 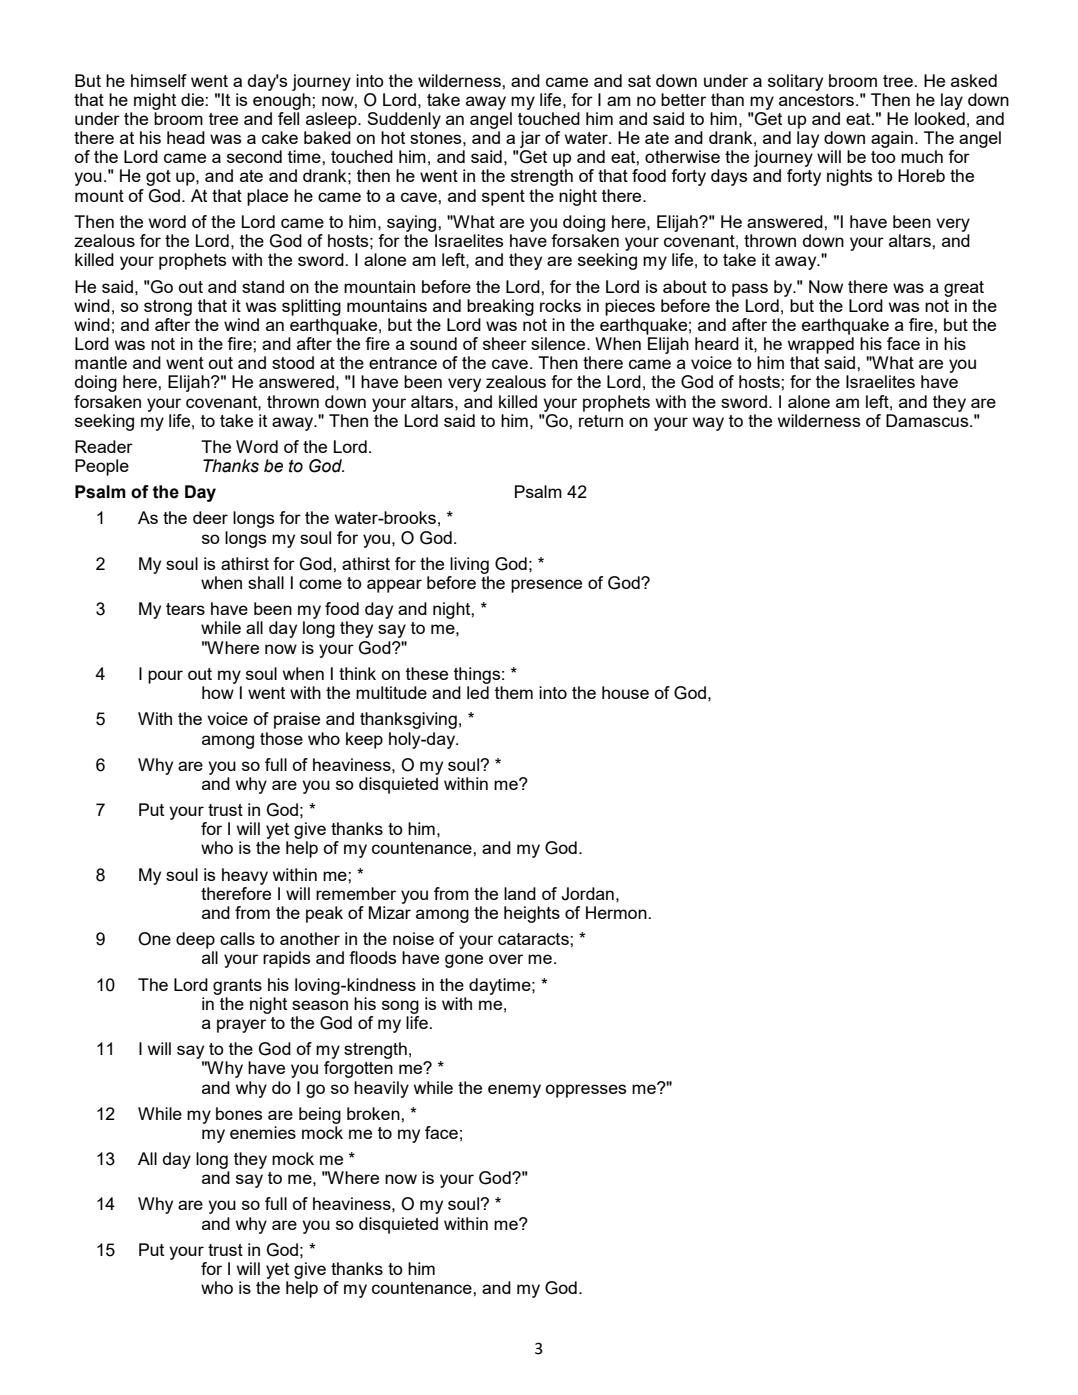 I want to click on enemy, so click(x=514, y=1091).
